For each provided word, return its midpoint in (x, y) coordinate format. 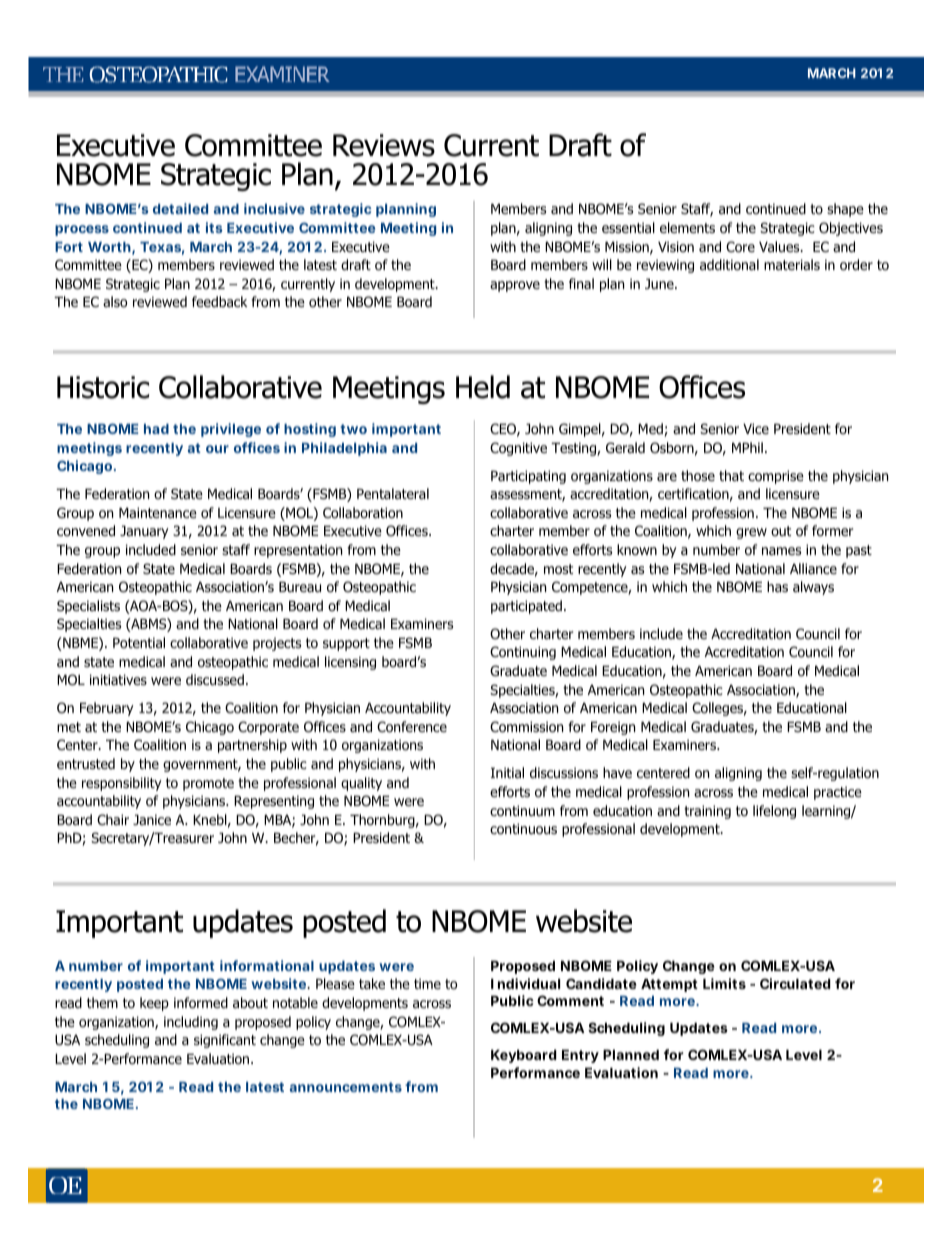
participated (526, 607)
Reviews (384, 145)
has (777, 586)
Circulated (795, 983)
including (191, 1023)
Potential (139, 642)
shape (845, 210)
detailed (180, 208)
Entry (580, 1056)
